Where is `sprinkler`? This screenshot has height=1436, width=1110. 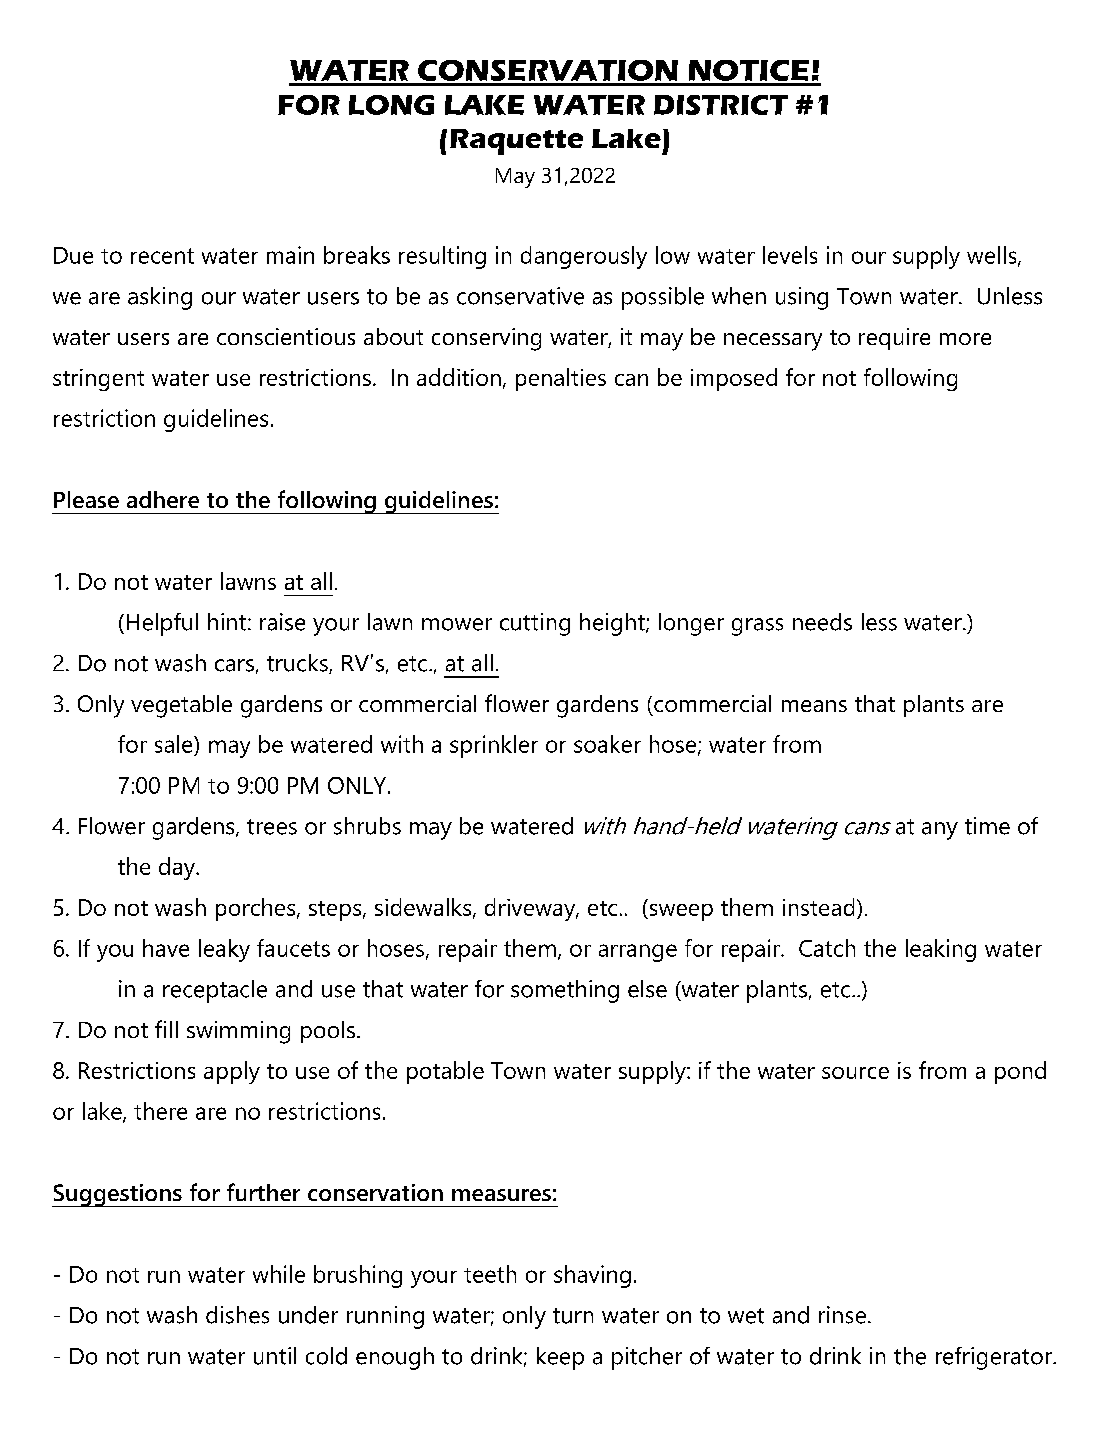 sprinkler is located at coordinates (494, 746).
